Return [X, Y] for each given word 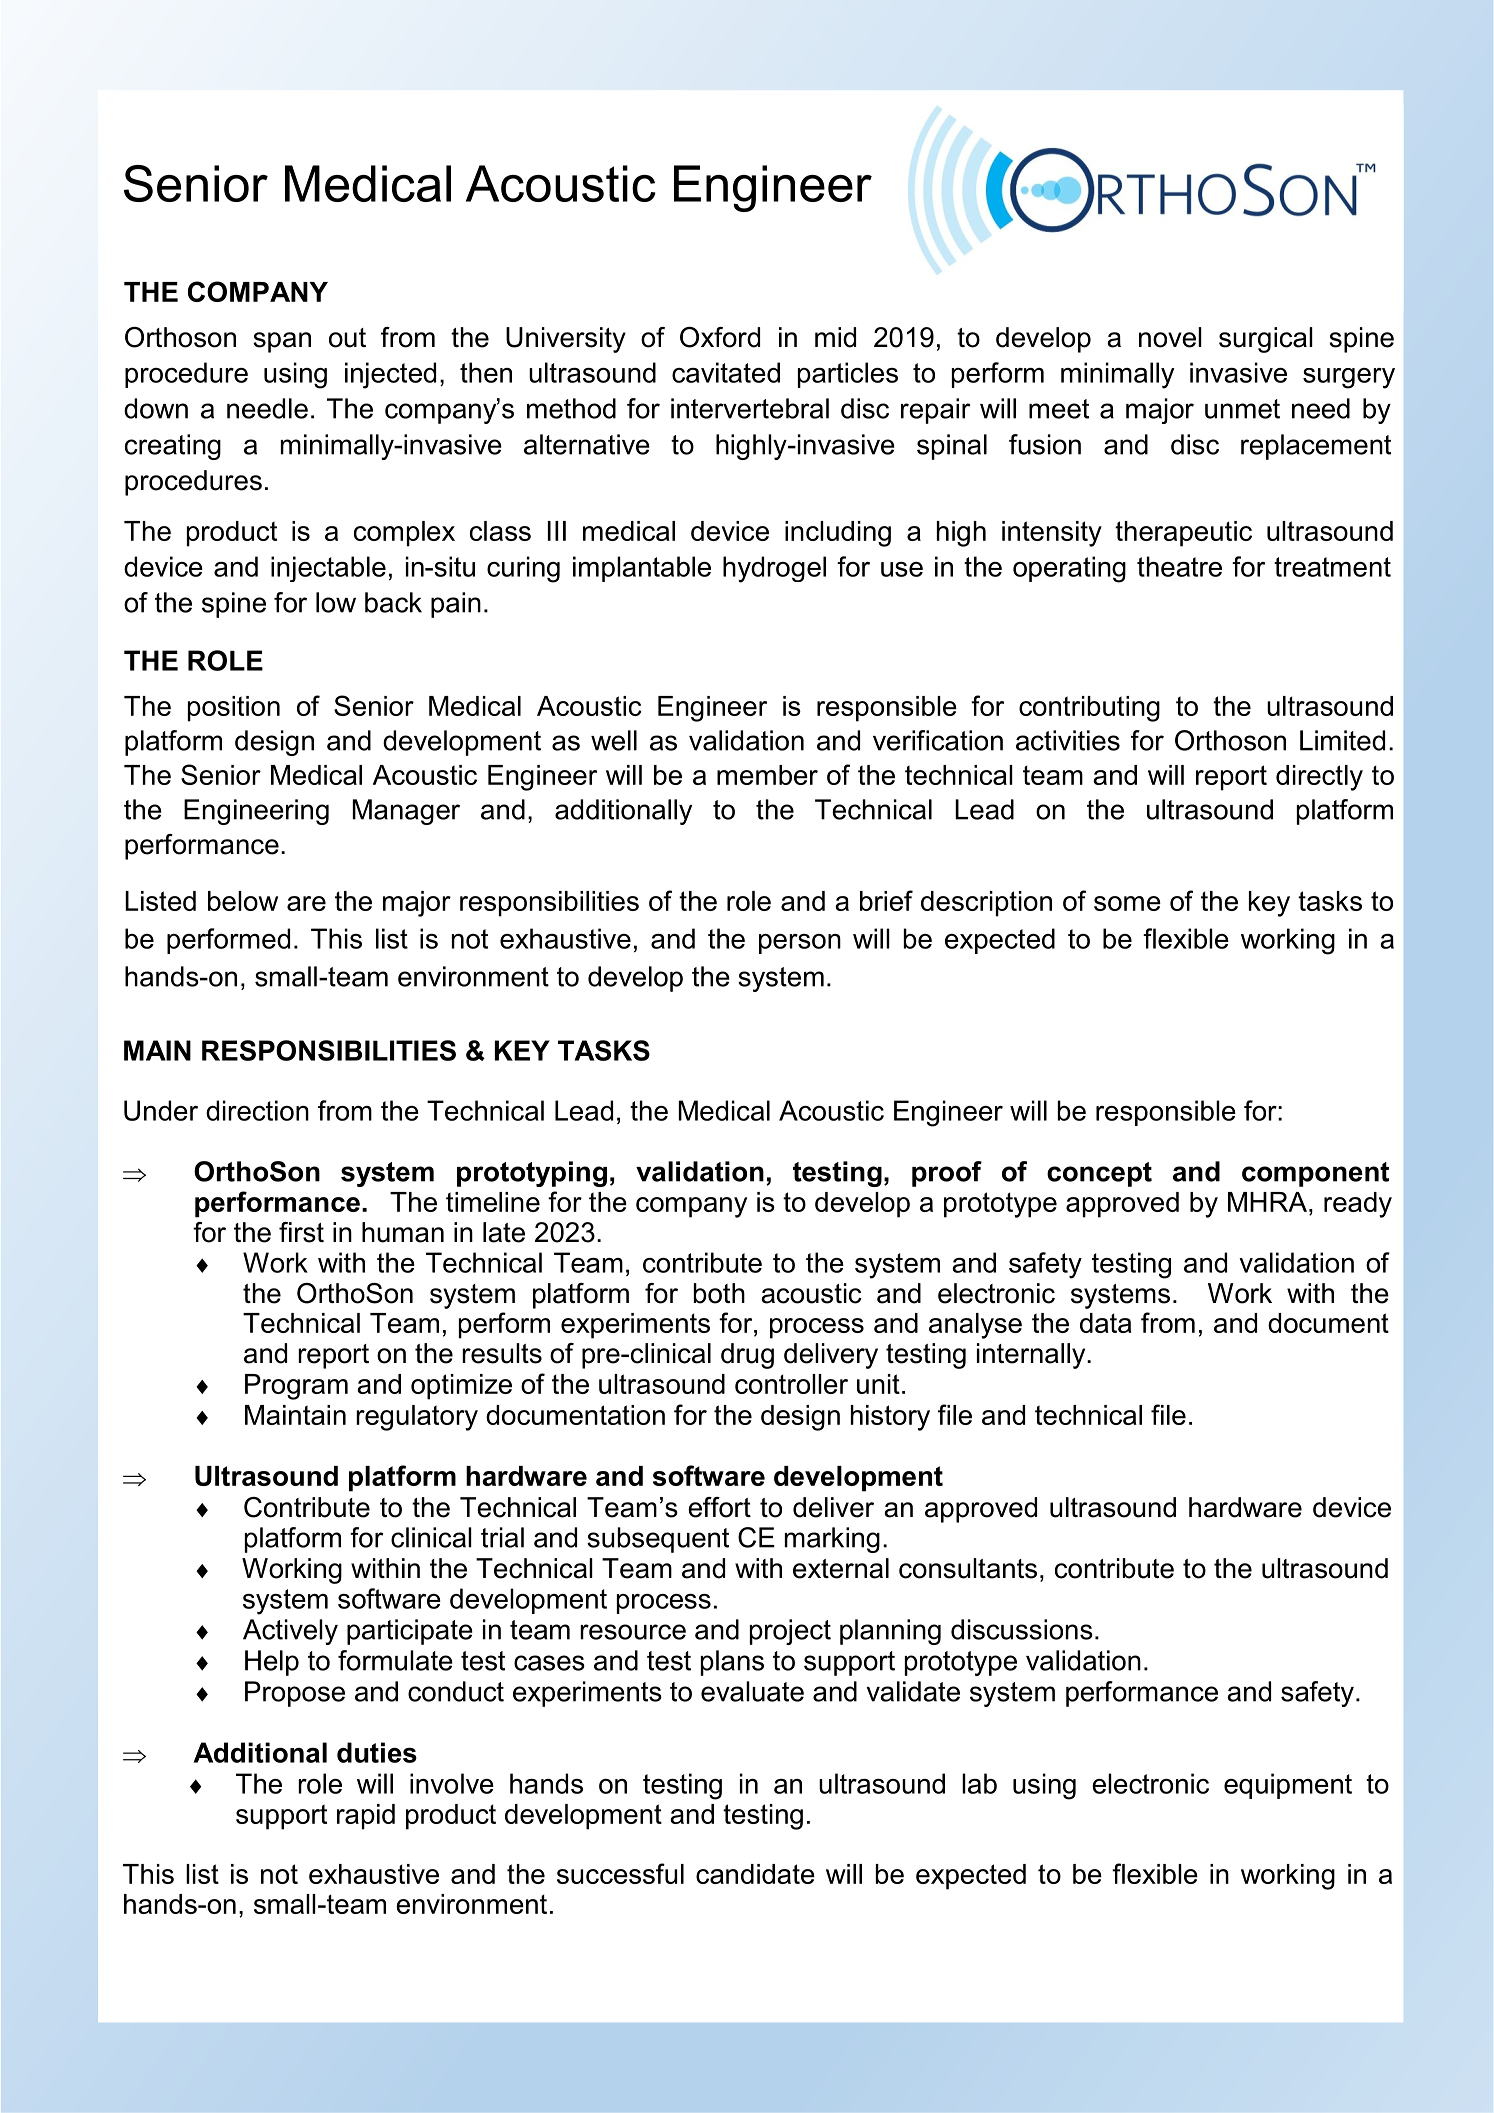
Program [296, 1387]
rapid [366, 1817]
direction [257, 1110]
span [282, 342]
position [234, 709]
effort [719, 1507]
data [1106, 1323]
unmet [1242, 409]
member [767, 775]
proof [947, 1174]
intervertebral [750, 408]
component [1315, 1174]
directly [1319, 778]
